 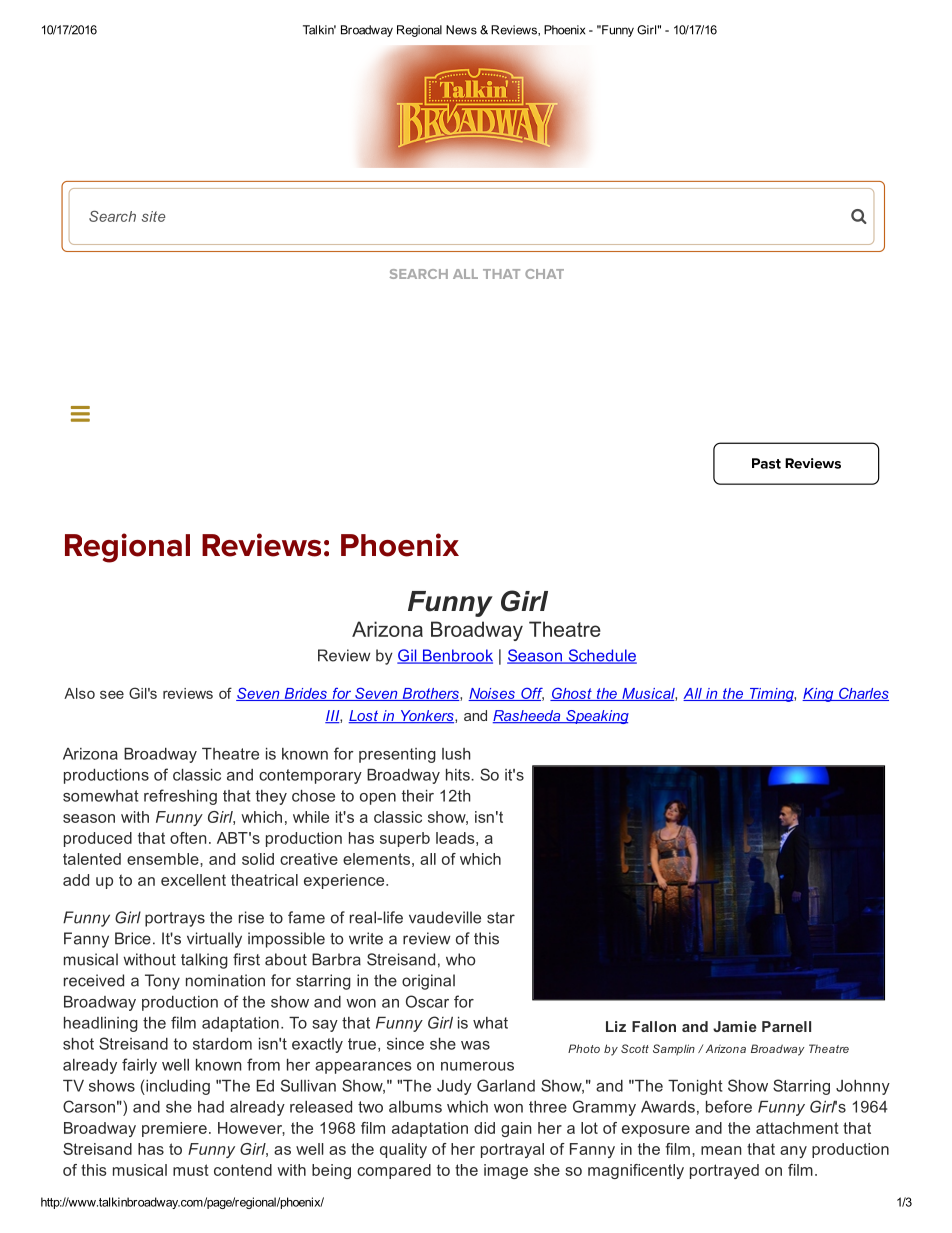 I want to click on see, so click(x=112, y=694).
